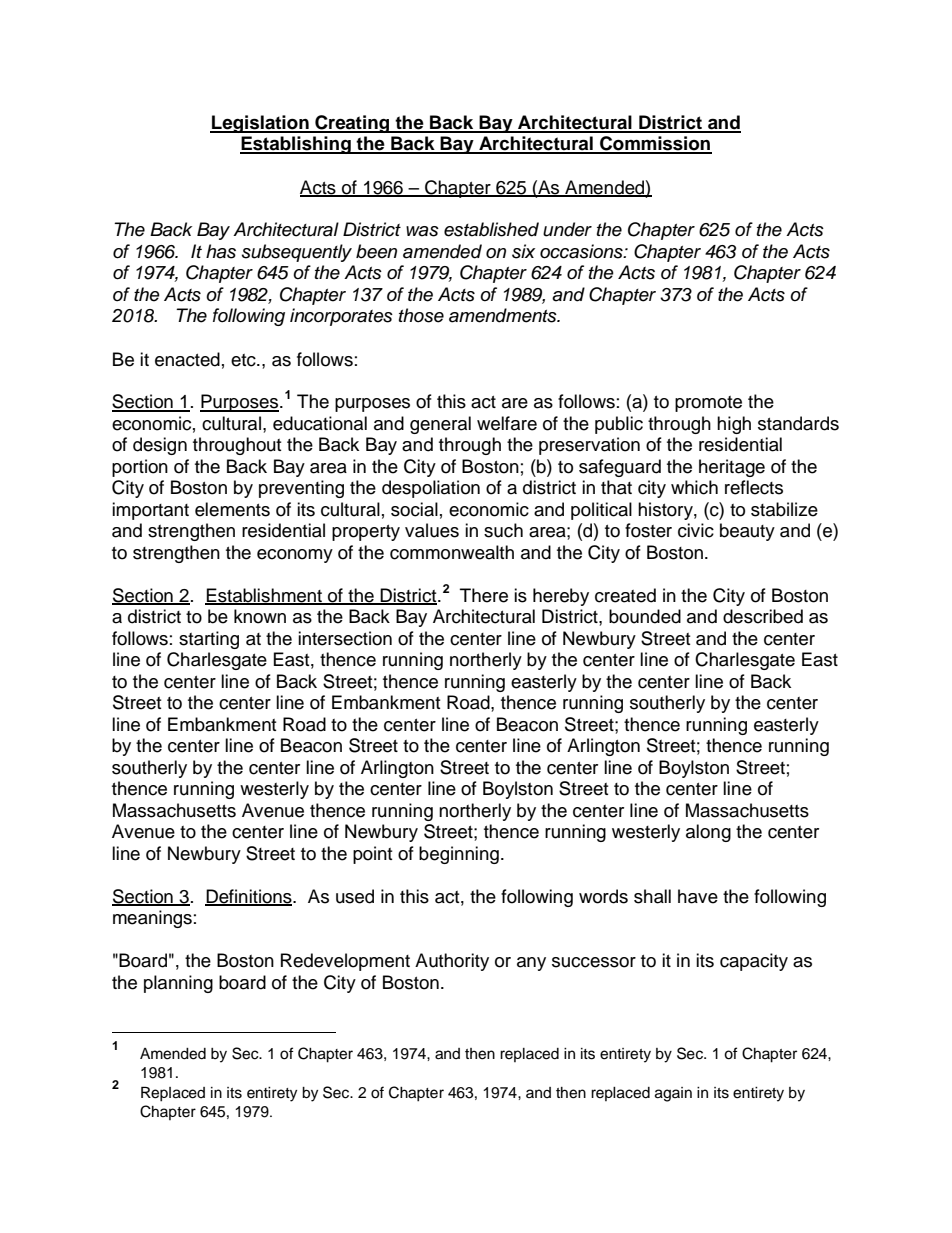 The height and width of the screenshot is (1233, 952). What do you see at coordinates (673, 1094) in the screenshot?
I see `again` at bounding box center [673, 1094].
